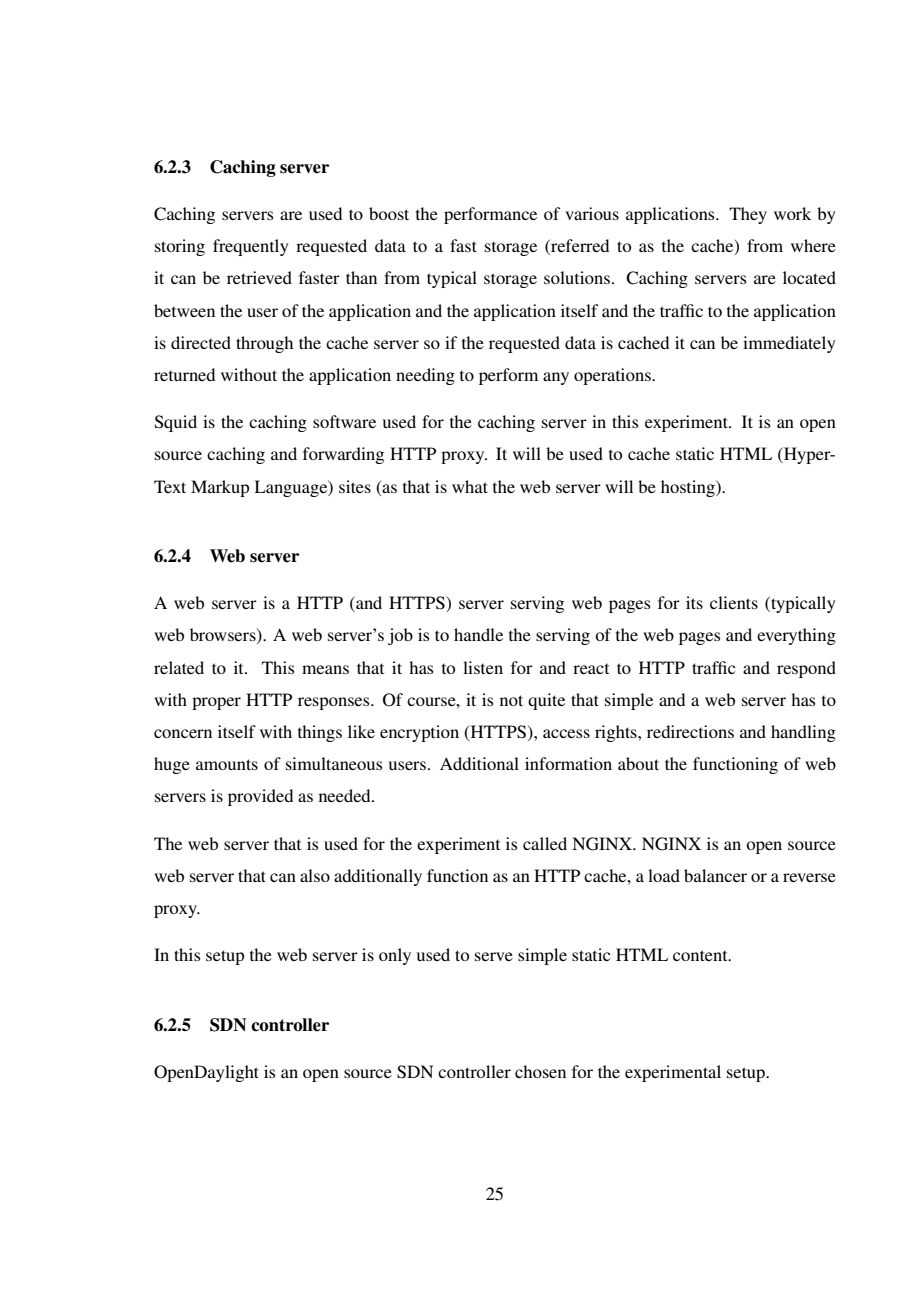 The image size is (924, 1308). What do you see at coordinates (579, 247) in the image?
I see `referred` at bounding box center [579, 247].
